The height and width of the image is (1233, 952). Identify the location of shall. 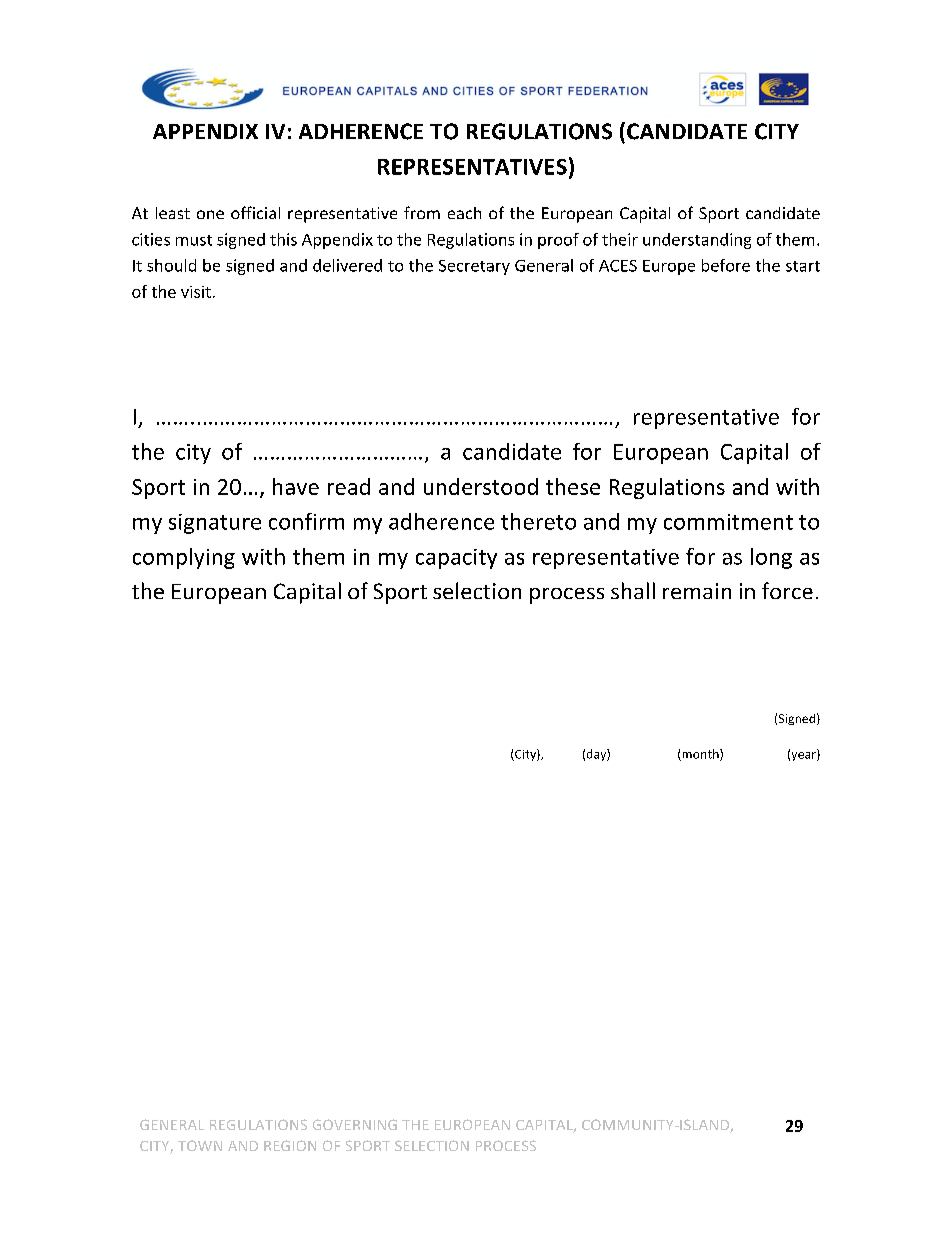
(633, 590).
